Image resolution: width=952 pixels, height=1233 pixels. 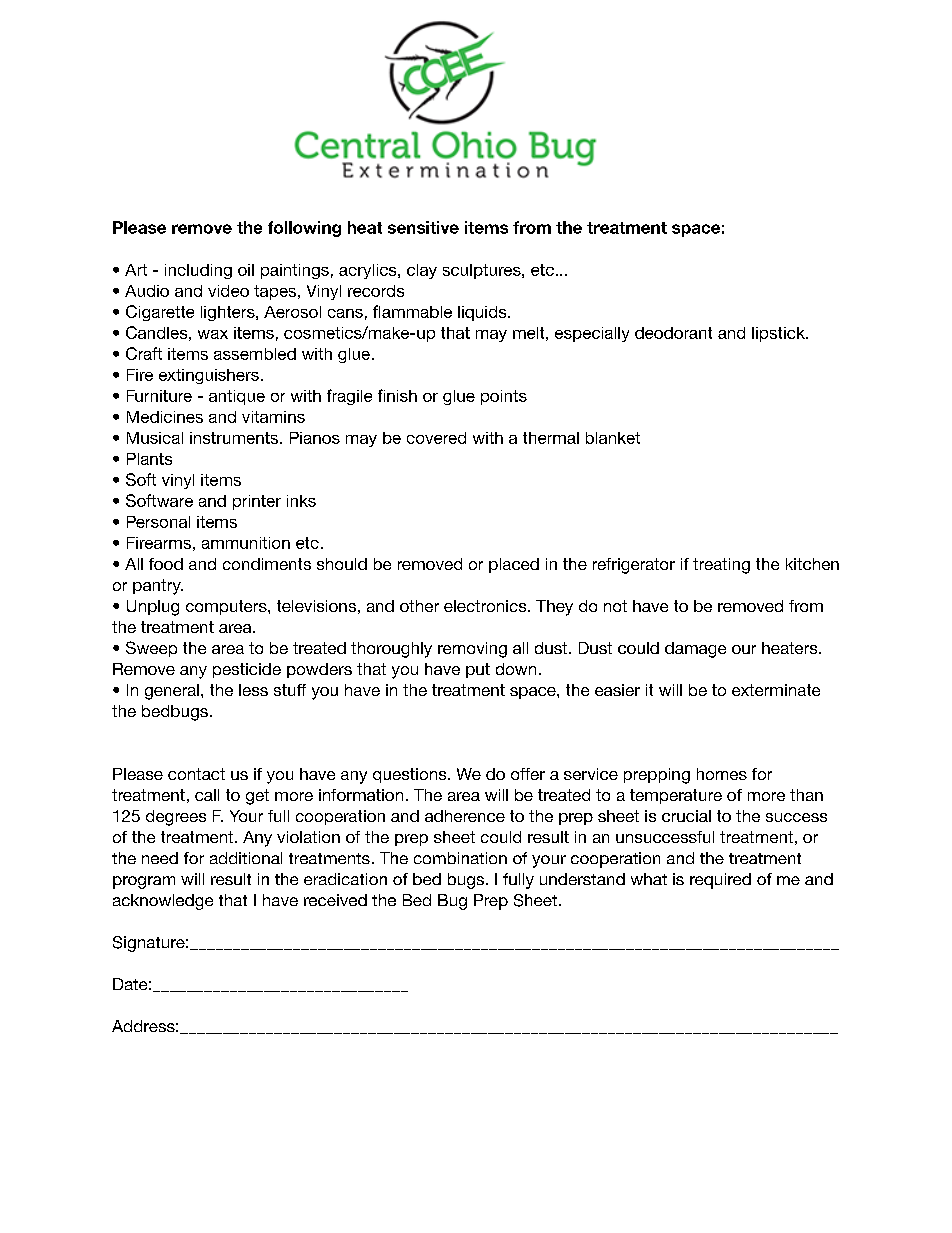 What do you see at coordinates (246, 858) in the screenshot?
I see `additional` at bounding box center [246, 858].
